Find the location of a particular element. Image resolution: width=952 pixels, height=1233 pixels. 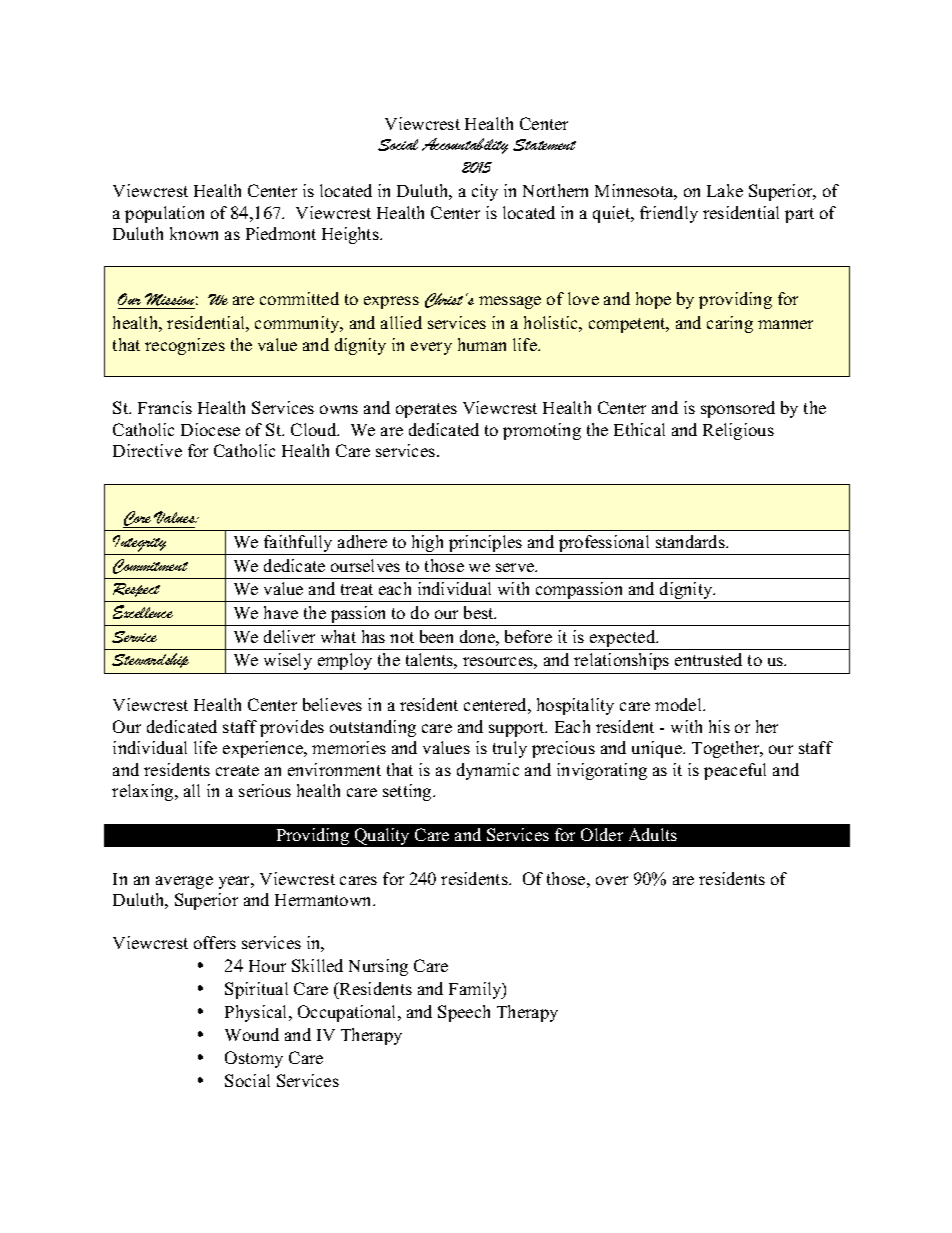

city is located at coordinates (485, 192).
